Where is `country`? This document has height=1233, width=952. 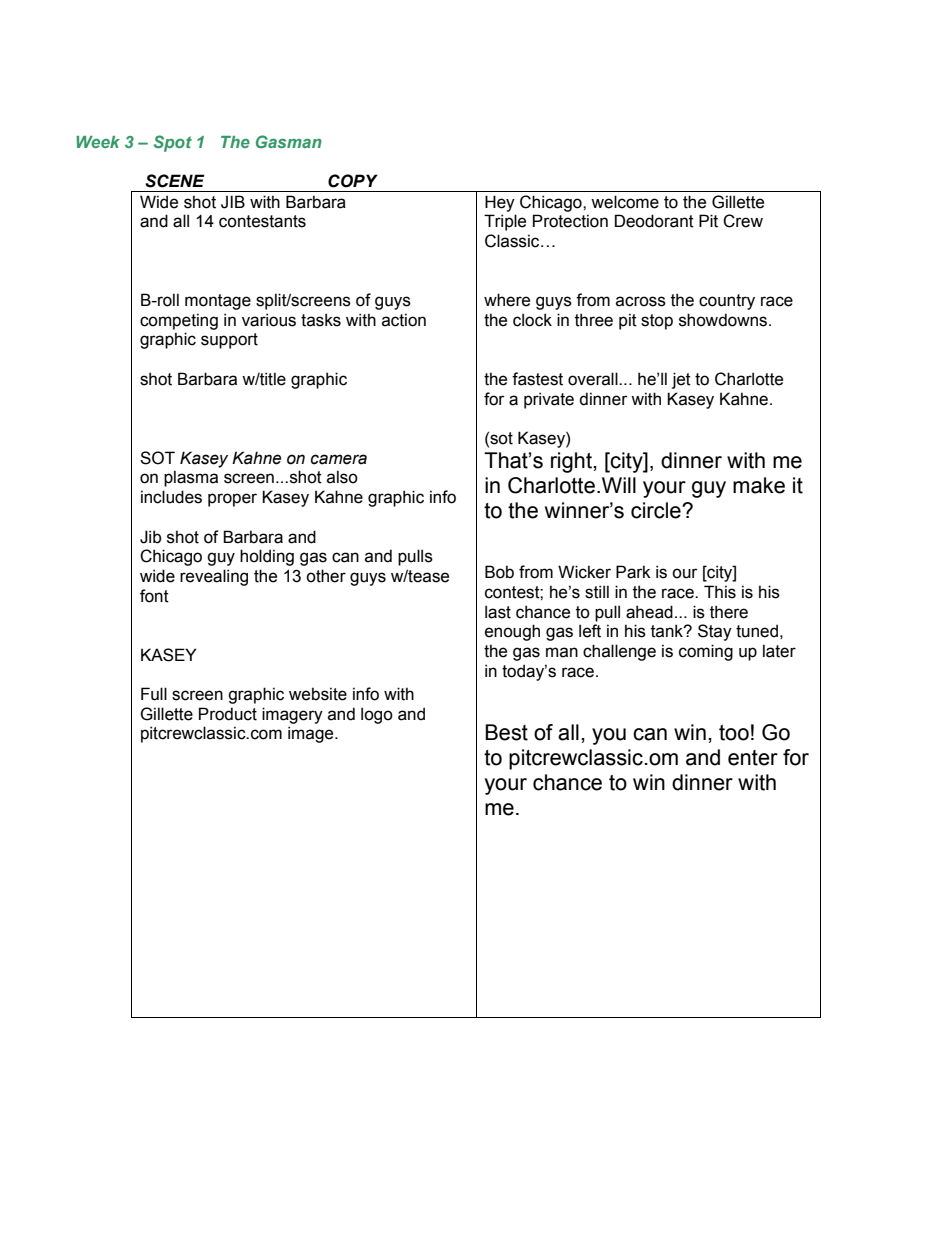 country is located at coordinates (727, 302).
